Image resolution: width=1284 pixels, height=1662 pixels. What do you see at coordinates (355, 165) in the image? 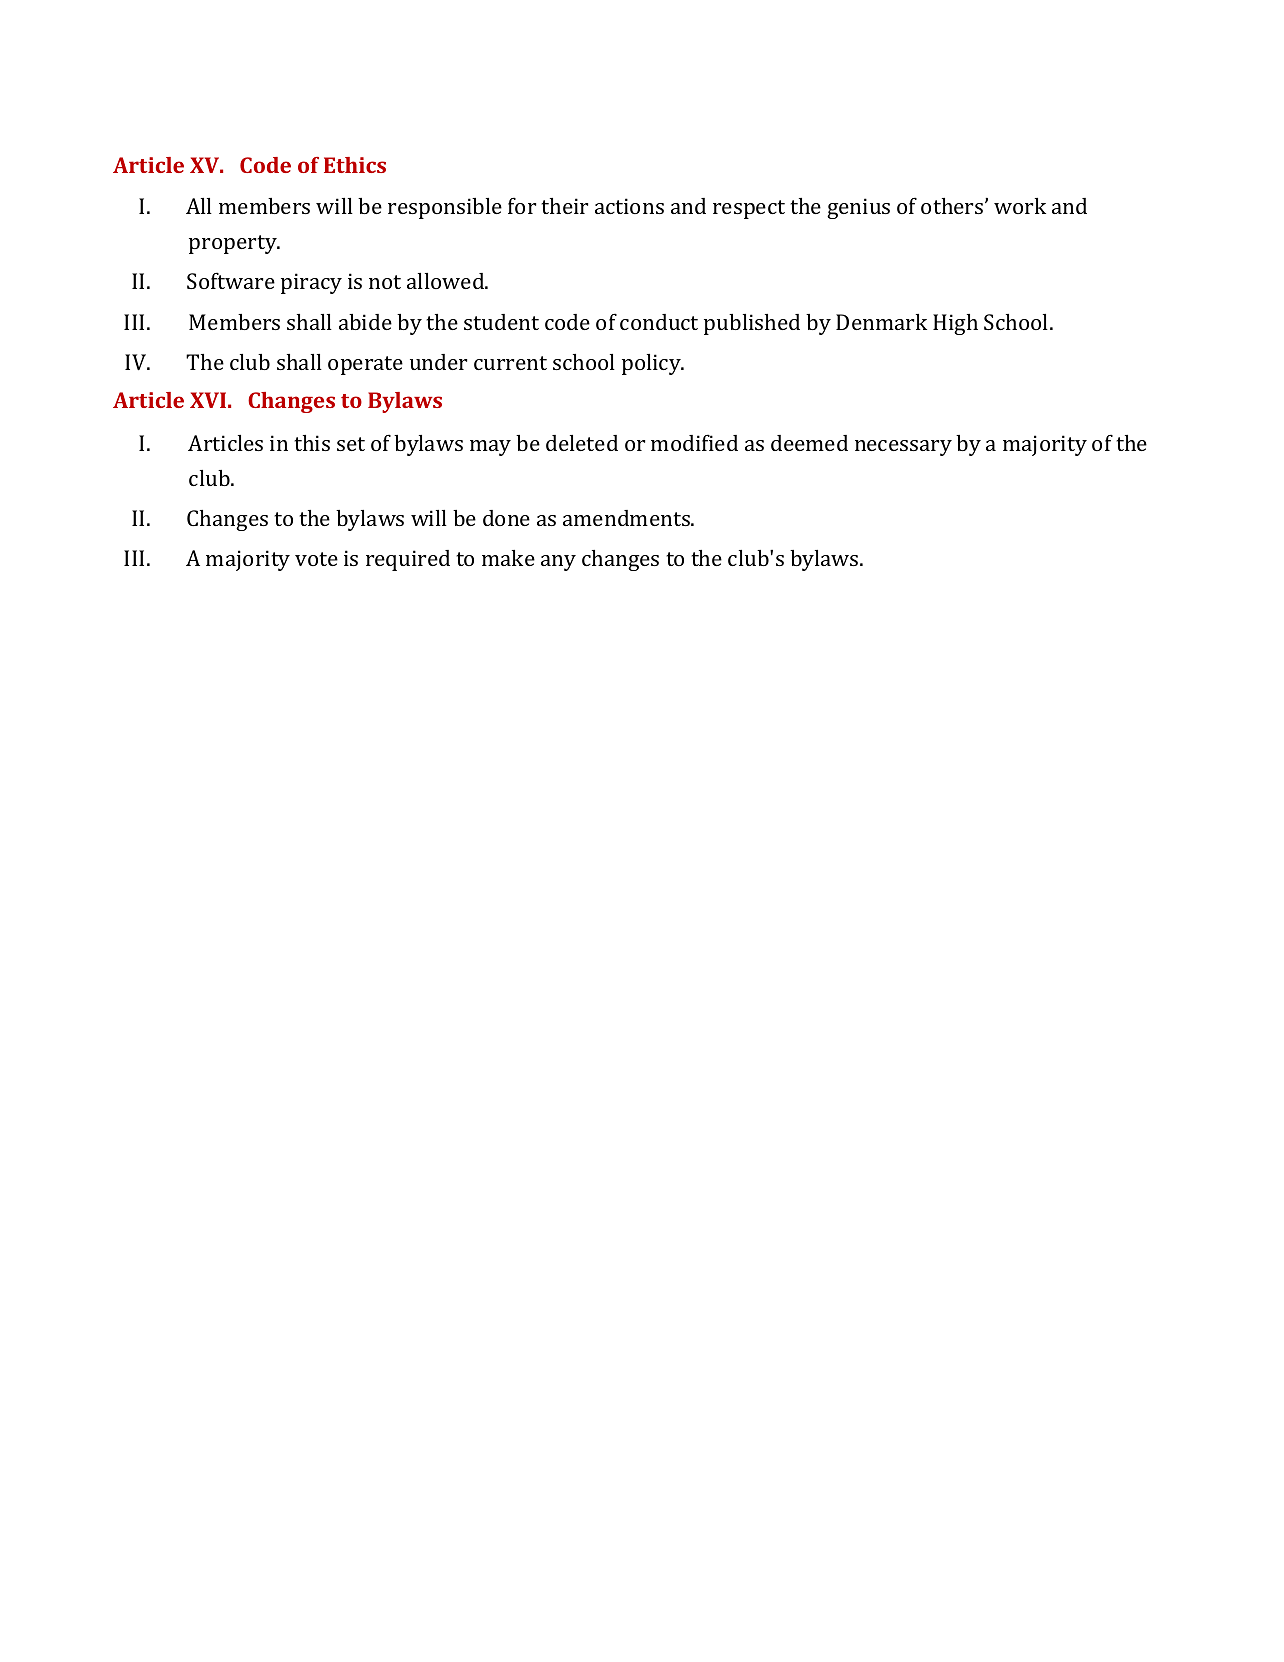
I see `Ethics` at bounding box center [355, 165].
